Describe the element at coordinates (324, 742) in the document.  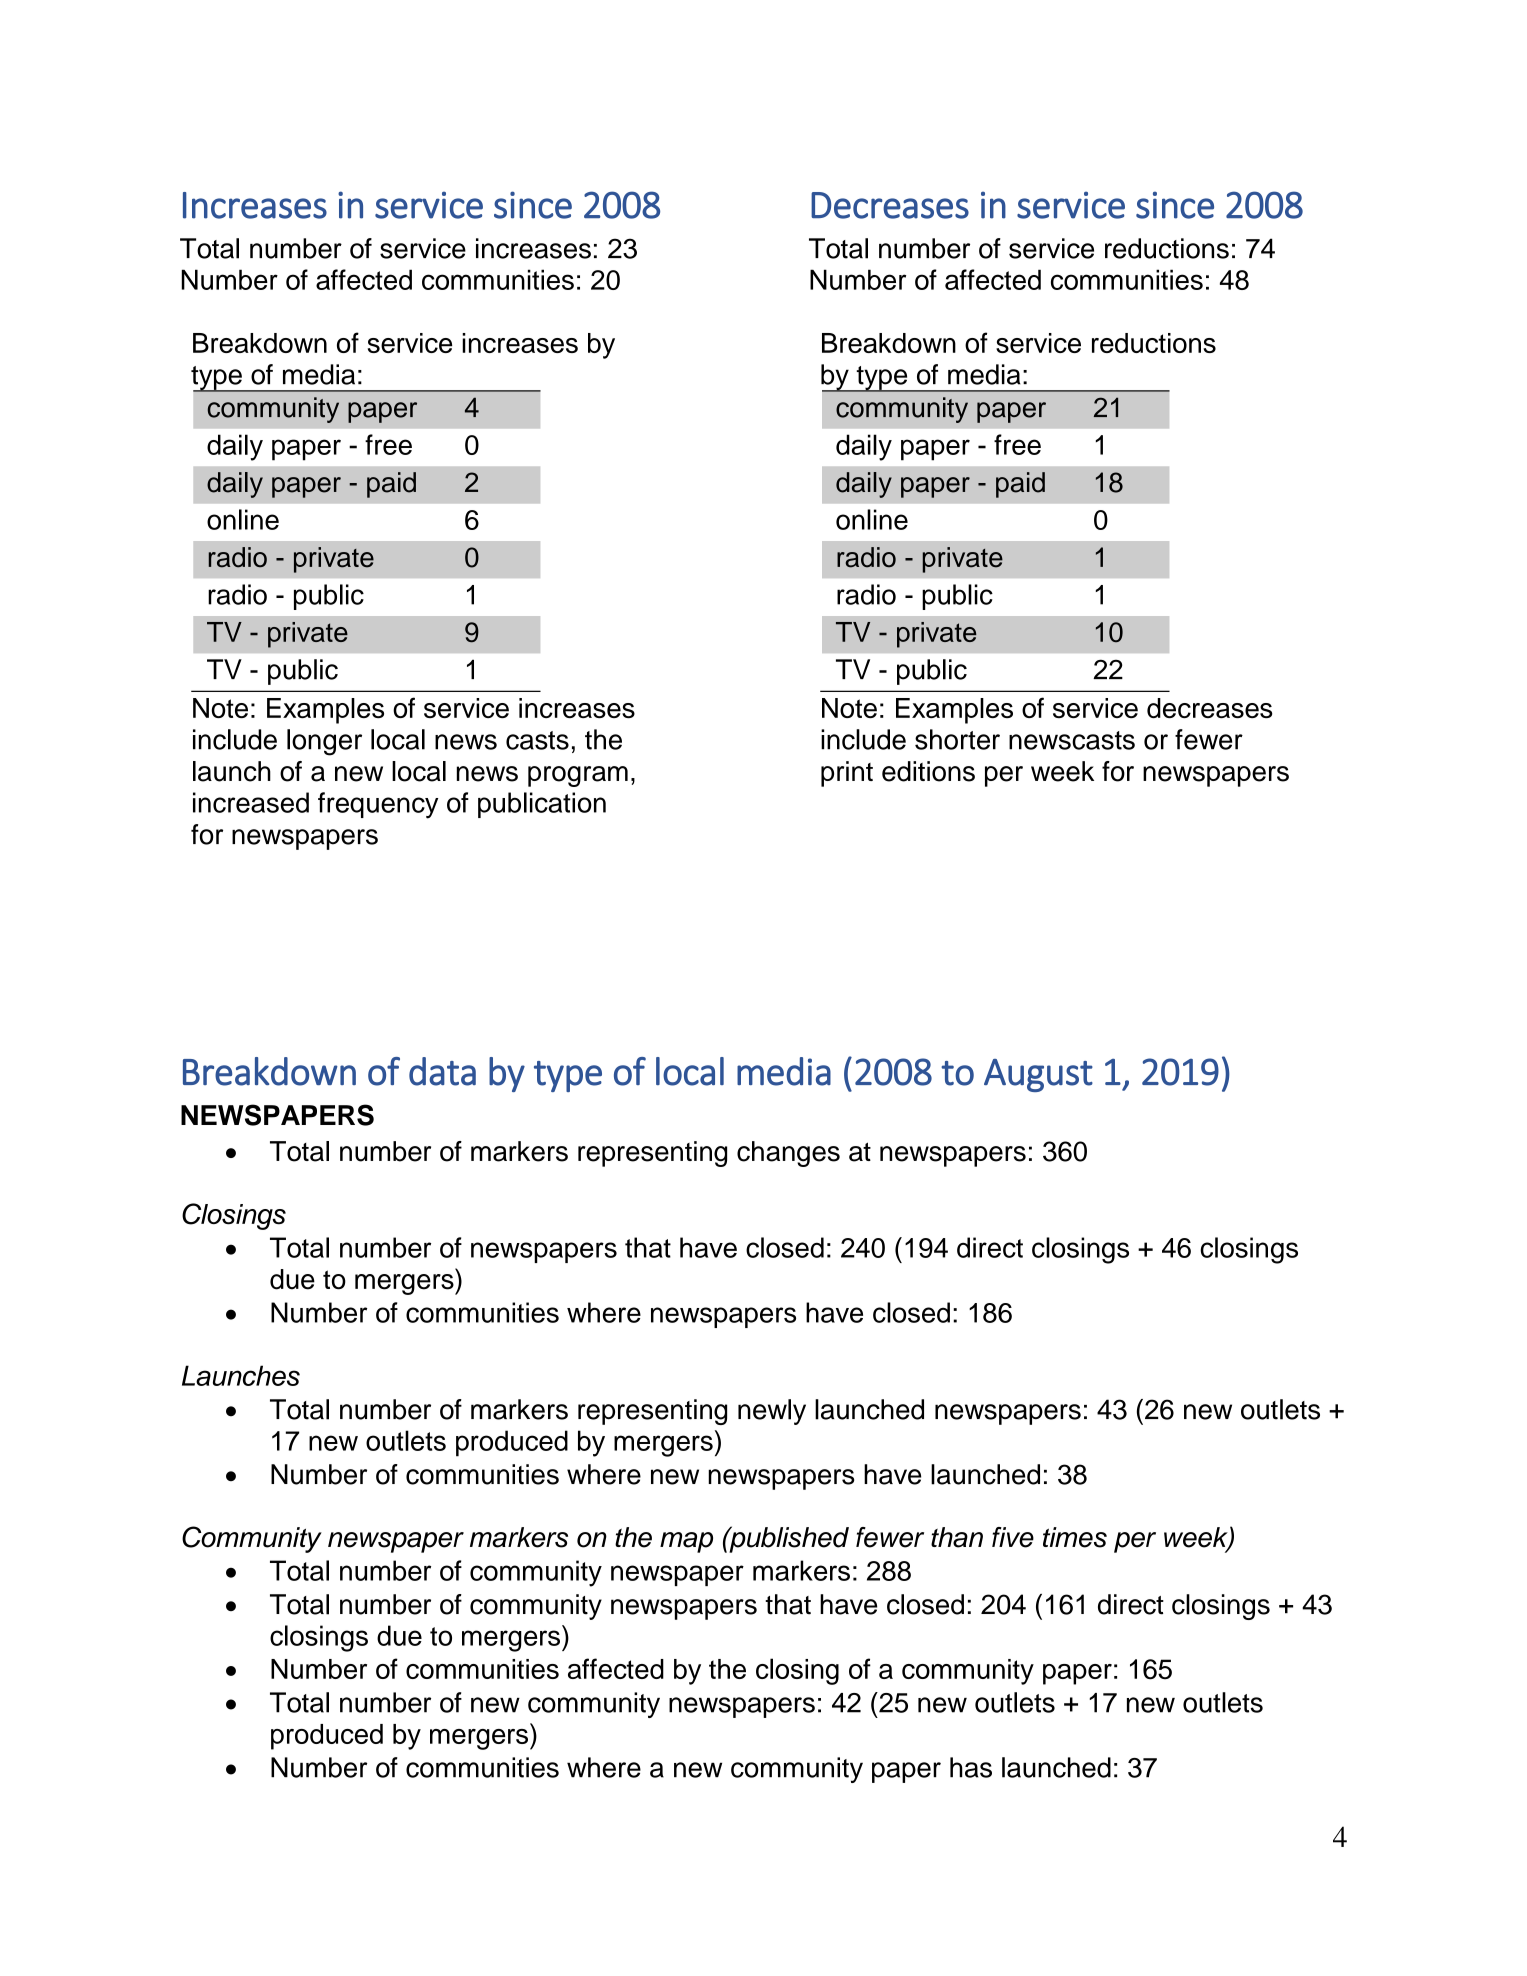
I see `longer` at that location.
